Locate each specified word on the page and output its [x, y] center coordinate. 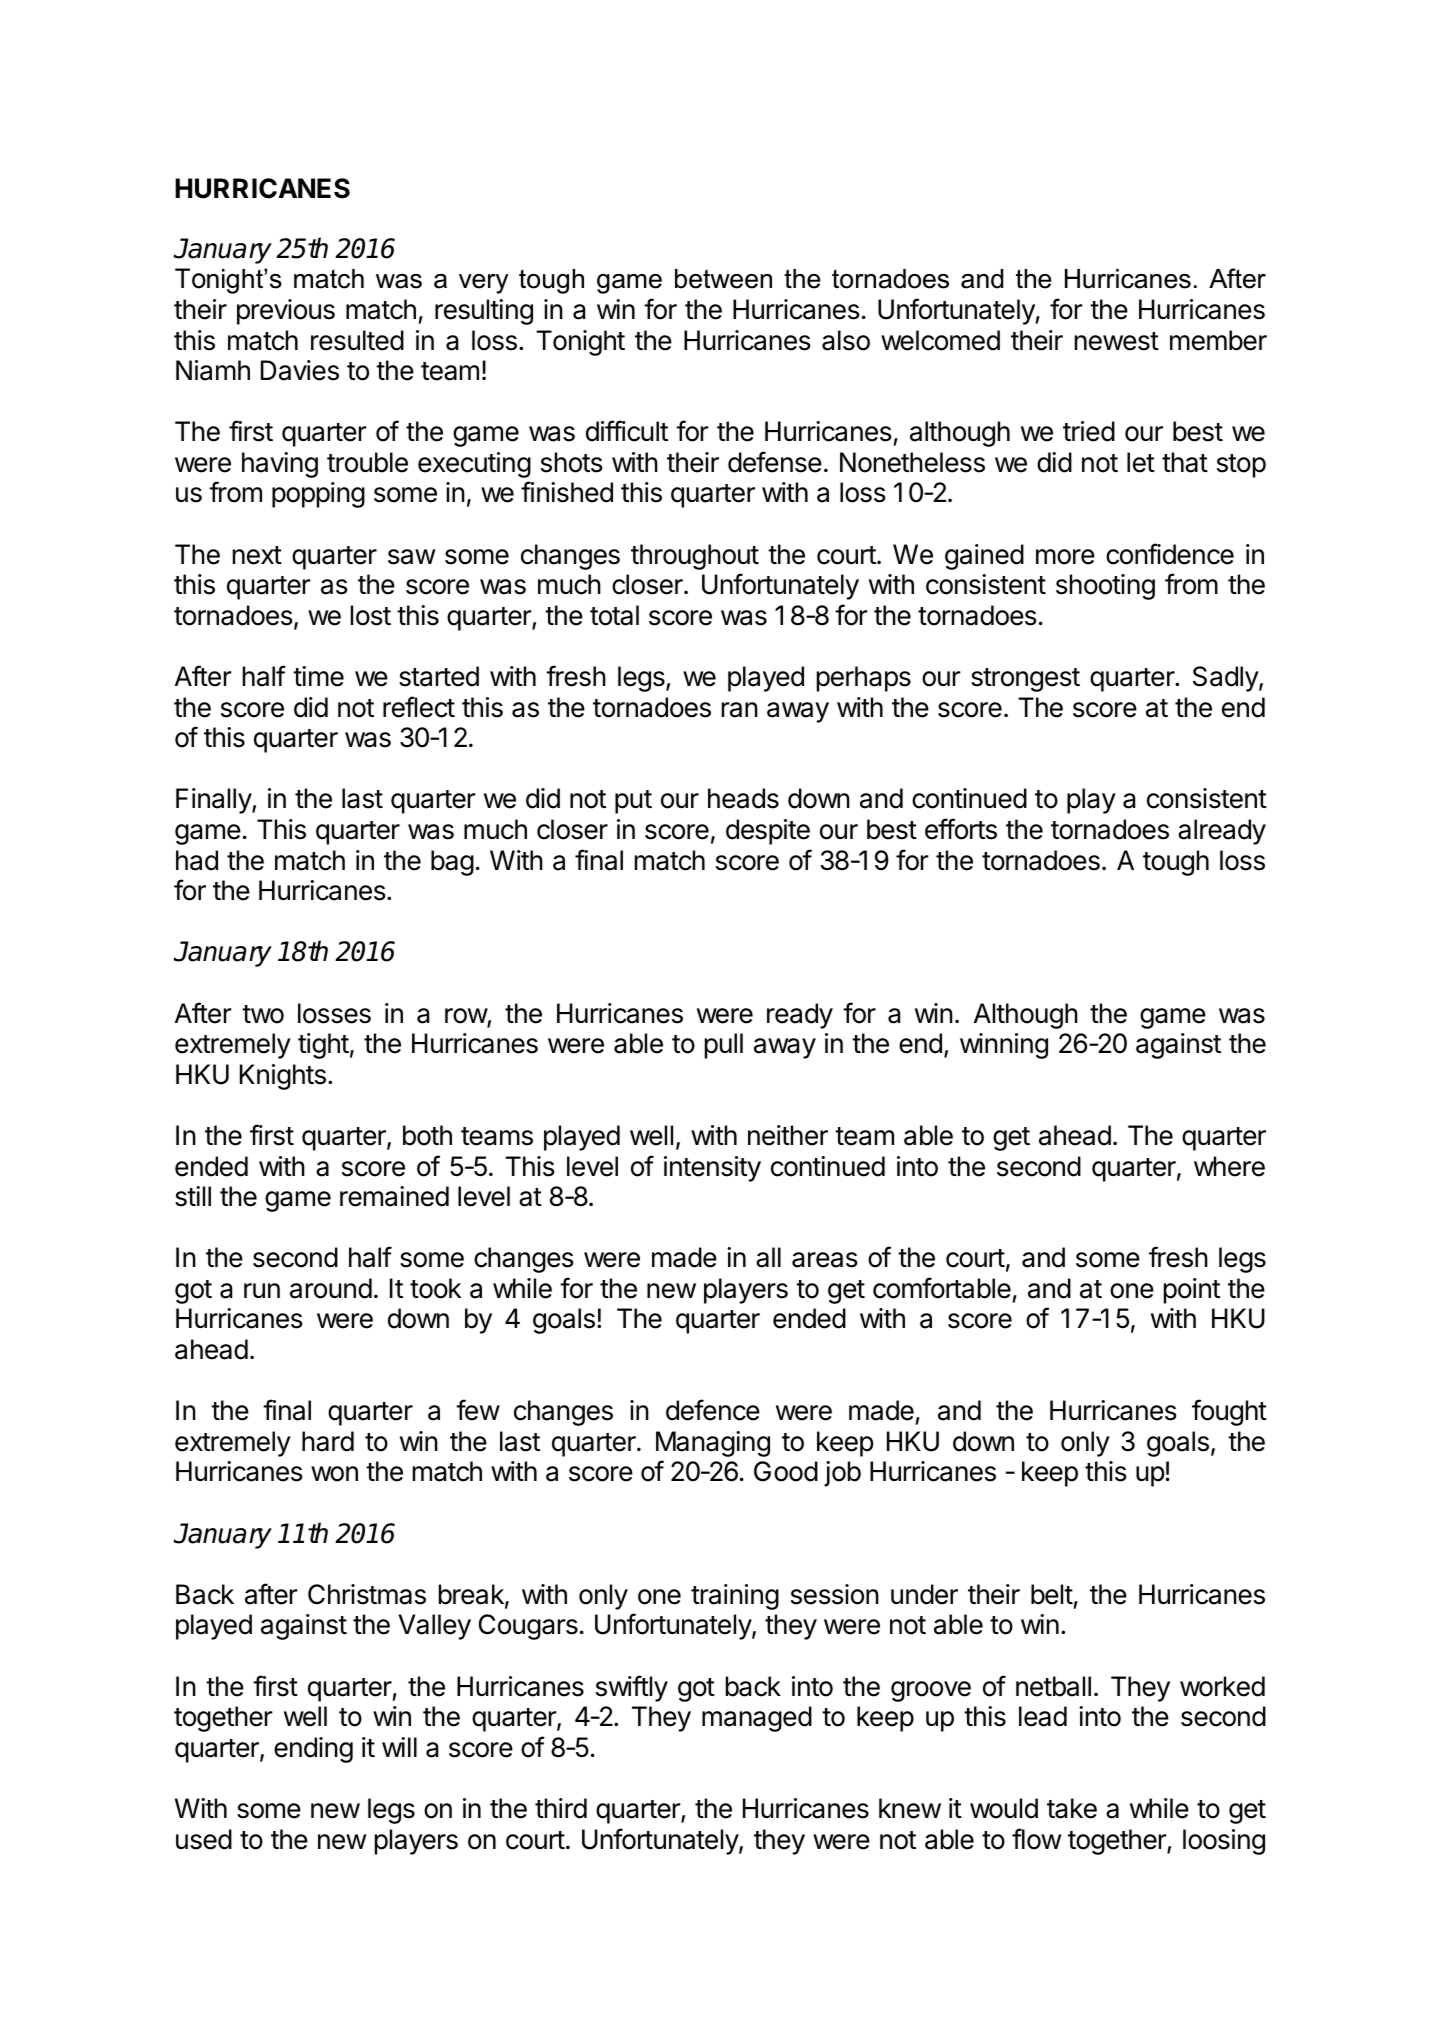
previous [286, 312]
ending [313, 1750]
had [197, 860]
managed [757, 1719]
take [1072, 1808]
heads [743, 798]
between [723, 279]
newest [1117, 341]
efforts [961, 829]
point [1192, 1291]
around [331, 1288]
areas [825, 1260]
